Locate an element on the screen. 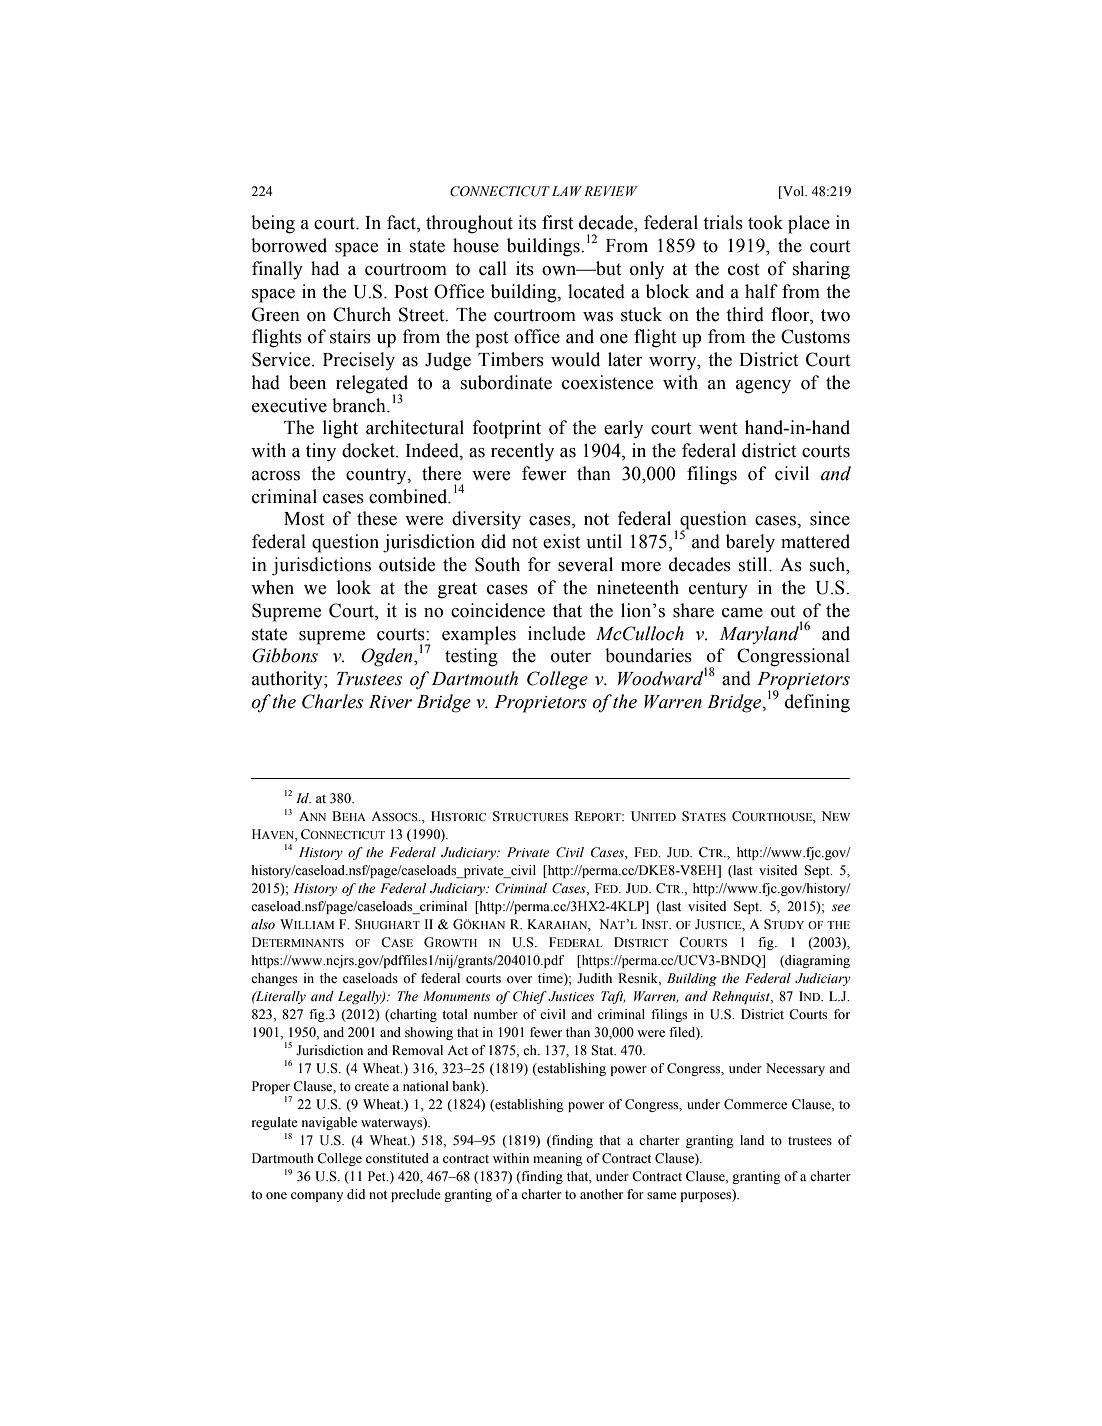 Image resolution: width=1102 pixels, height=1426 pixels. defining is located at coordinates (817, 703).
